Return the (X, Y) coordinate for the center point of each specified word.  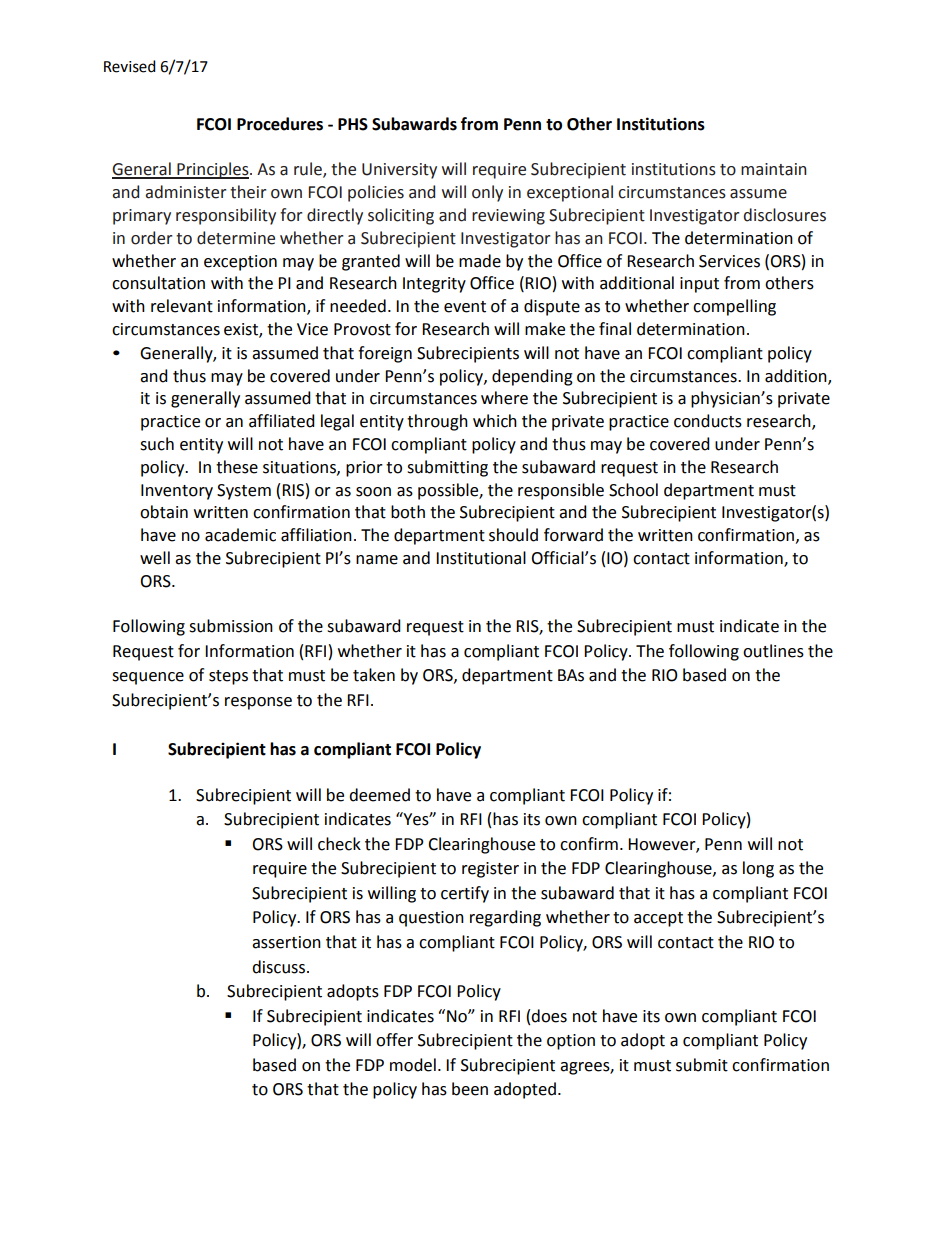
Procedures (280, 124)
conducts (708, 421)
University (399, 171)
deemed (379, 795)
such (157, 444)
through (437, 422)
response (258, 703)
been (470, 1089)
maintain (774, 169)
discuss (280, 967)
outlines (773, 651)
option (571, 1042)
